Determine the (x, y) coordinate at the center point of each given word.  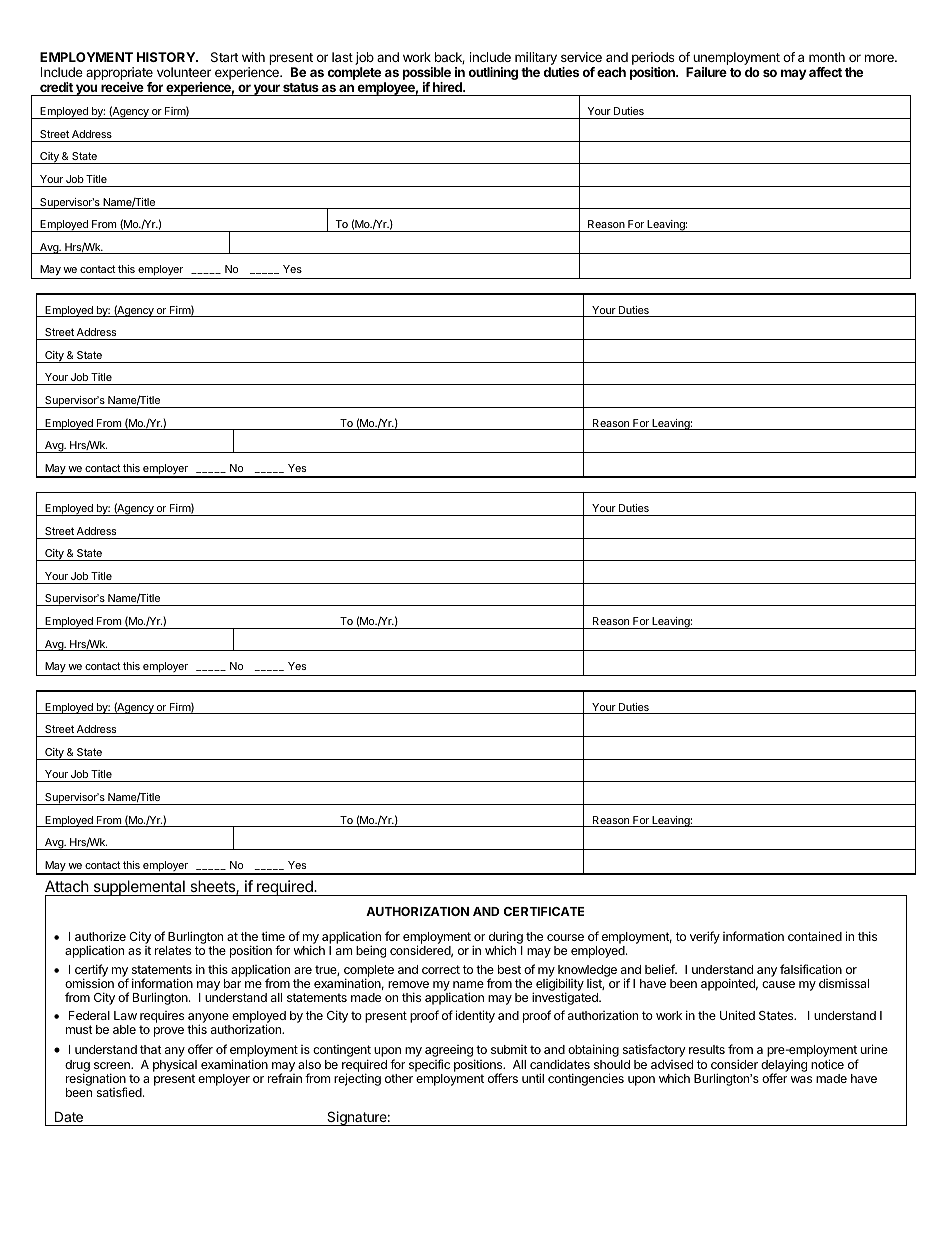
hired (447, 87)
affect (825, 72)
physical (175, 1067)
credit (56, 87)
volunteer (184, 72)
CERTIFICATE (544, 911)
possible (427, 75)
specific (429, 1065)
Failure (706, 72)
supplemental (139, 888)
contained (815, 936)
